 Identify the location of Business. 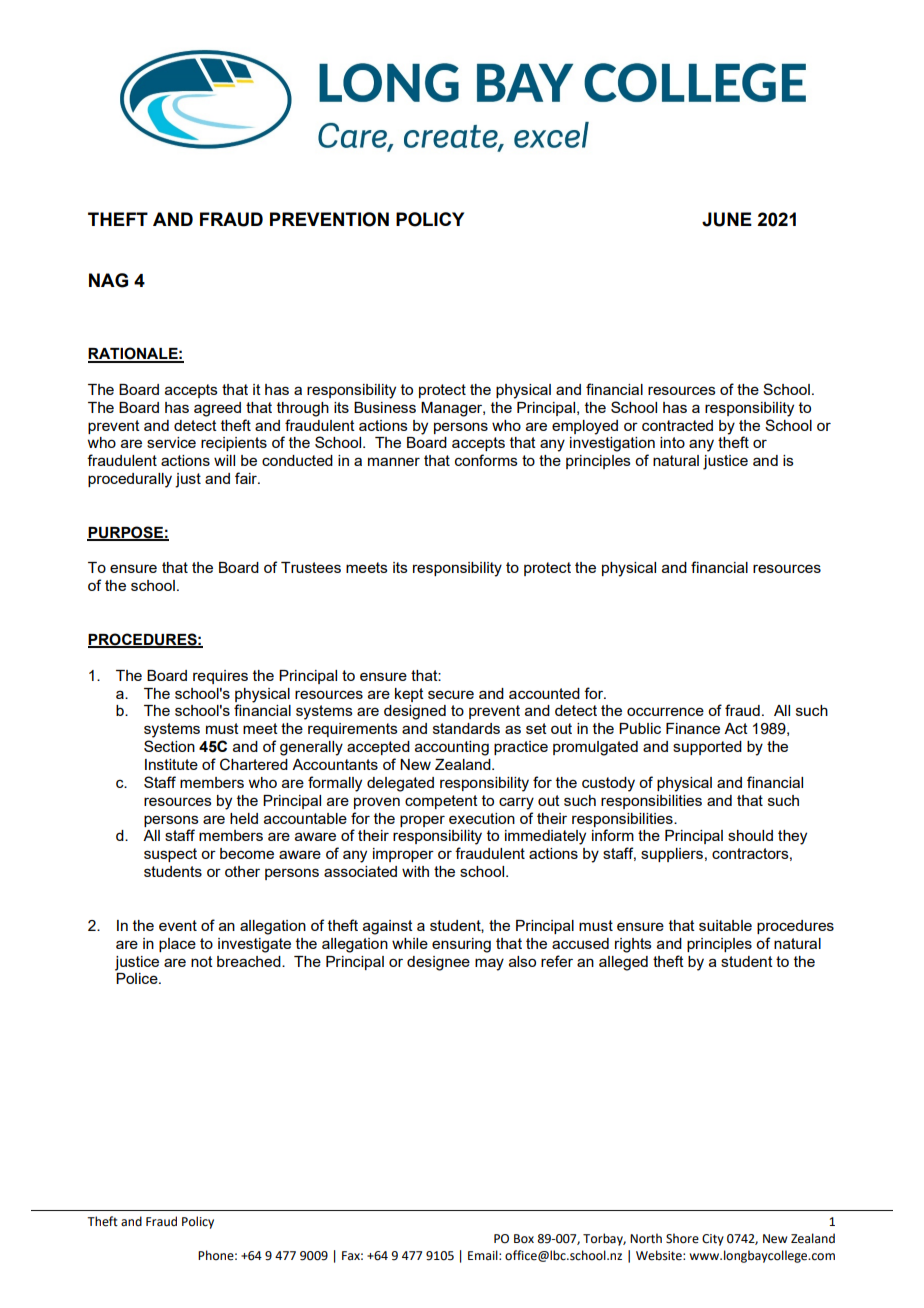
(385, 407).
